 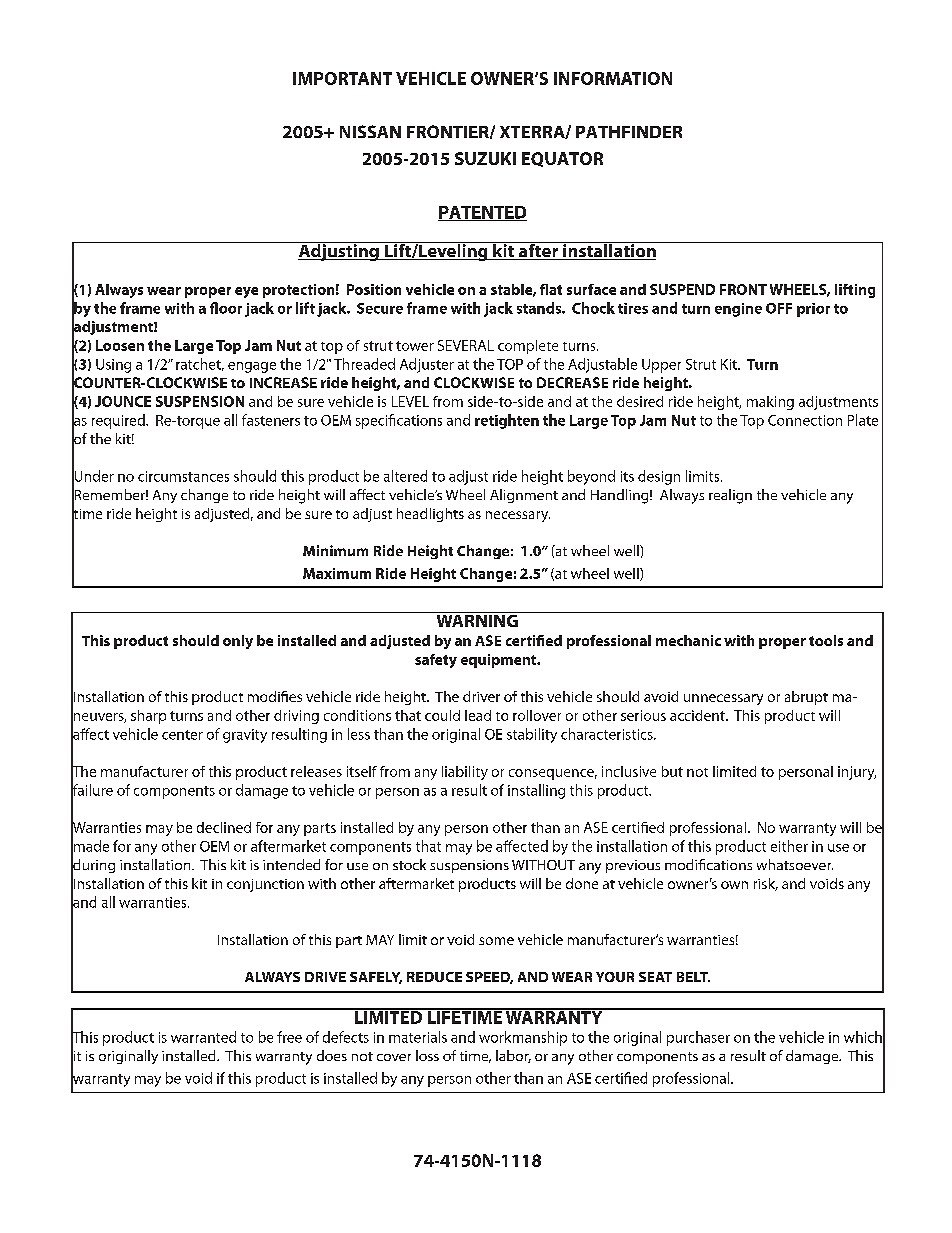 What do you see at coordinates (182, 735) in the screenshot?
I see `center` at bounding box center [182, 735].
